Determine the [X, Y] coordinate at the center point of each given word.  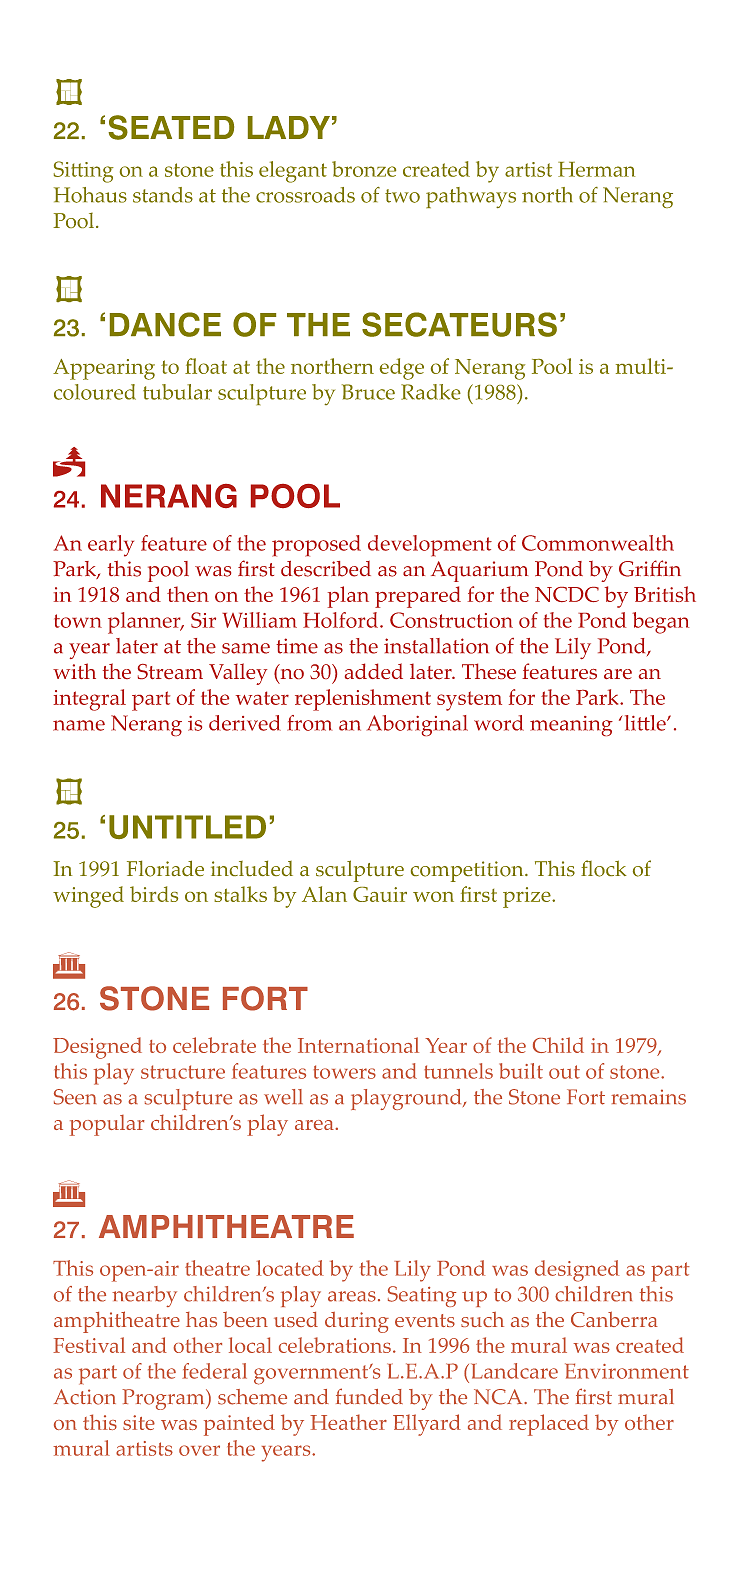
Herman [596, 169]
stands [163, 195]
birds [154, 894]
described [326, 569]
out [564, 1072]
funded [369, 1396]
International [358, 1045]
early [111, 546]
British [665, 594]
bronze [364, 169]
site [139, 1422]
